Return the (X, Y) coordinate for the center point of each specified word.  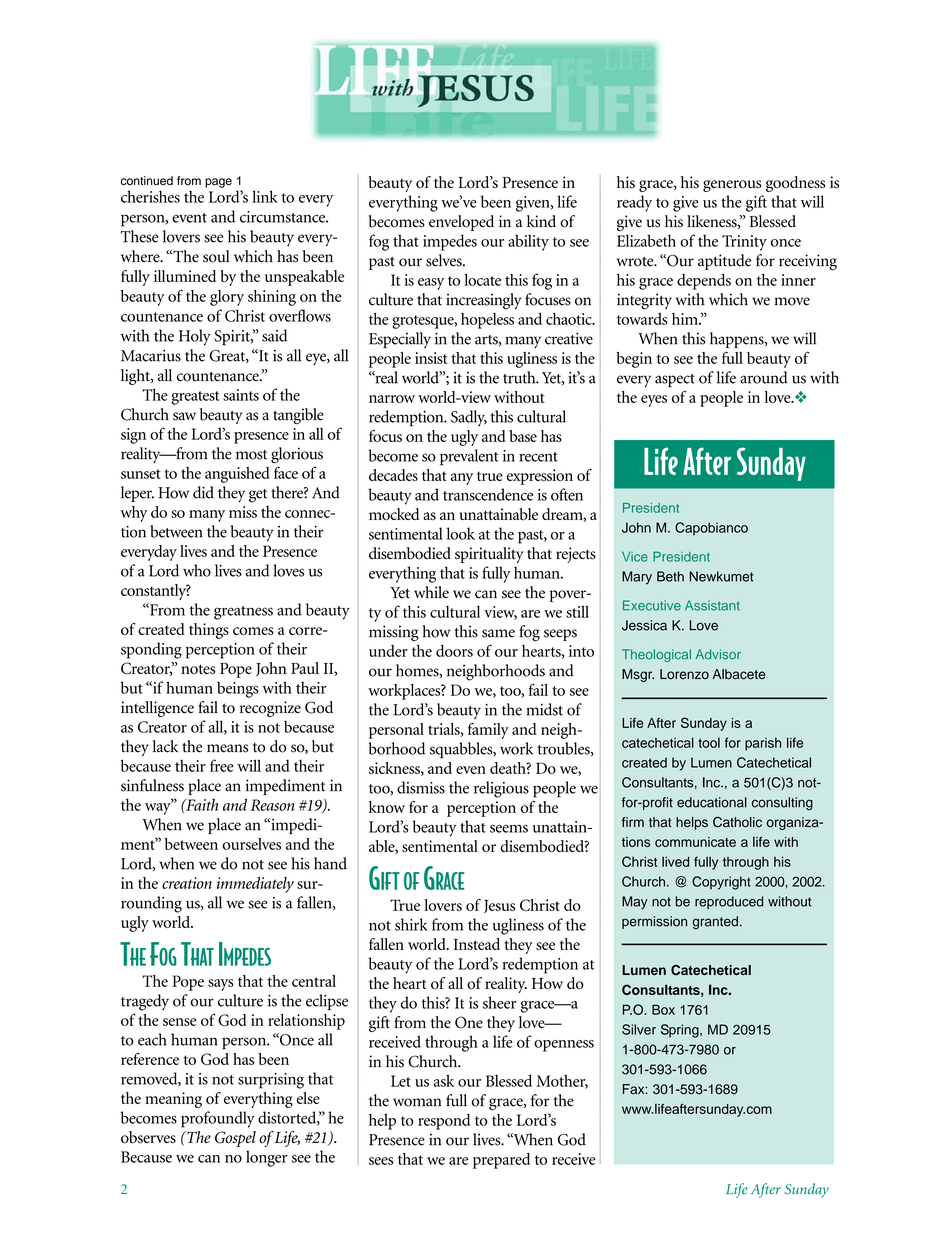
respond (444, 1122)
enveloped (461, 223)
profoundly (218, 1119)
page (218, 183)
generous (732, 186)
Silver (639, 1029)
